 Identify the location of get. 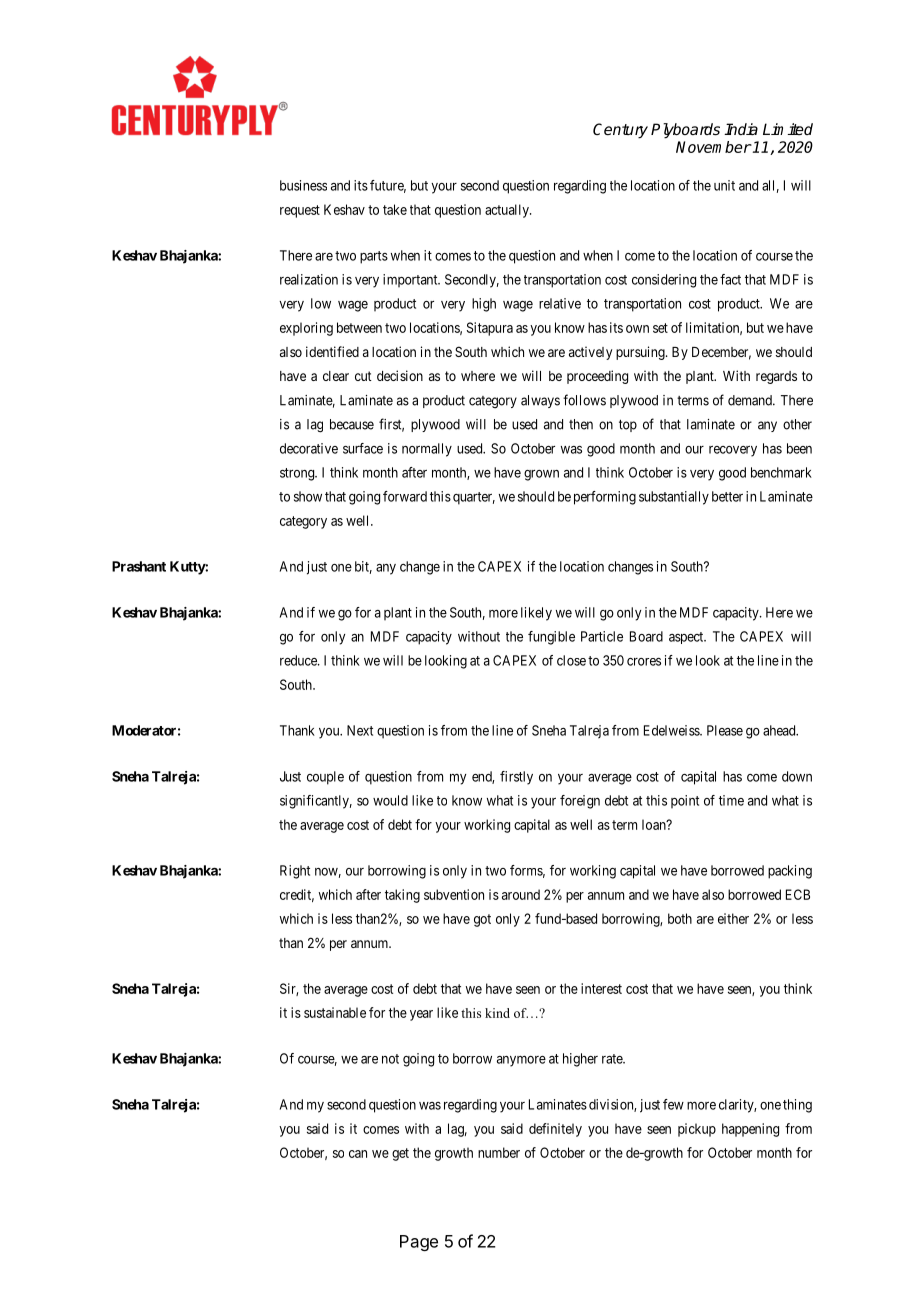
(400, 1154).
